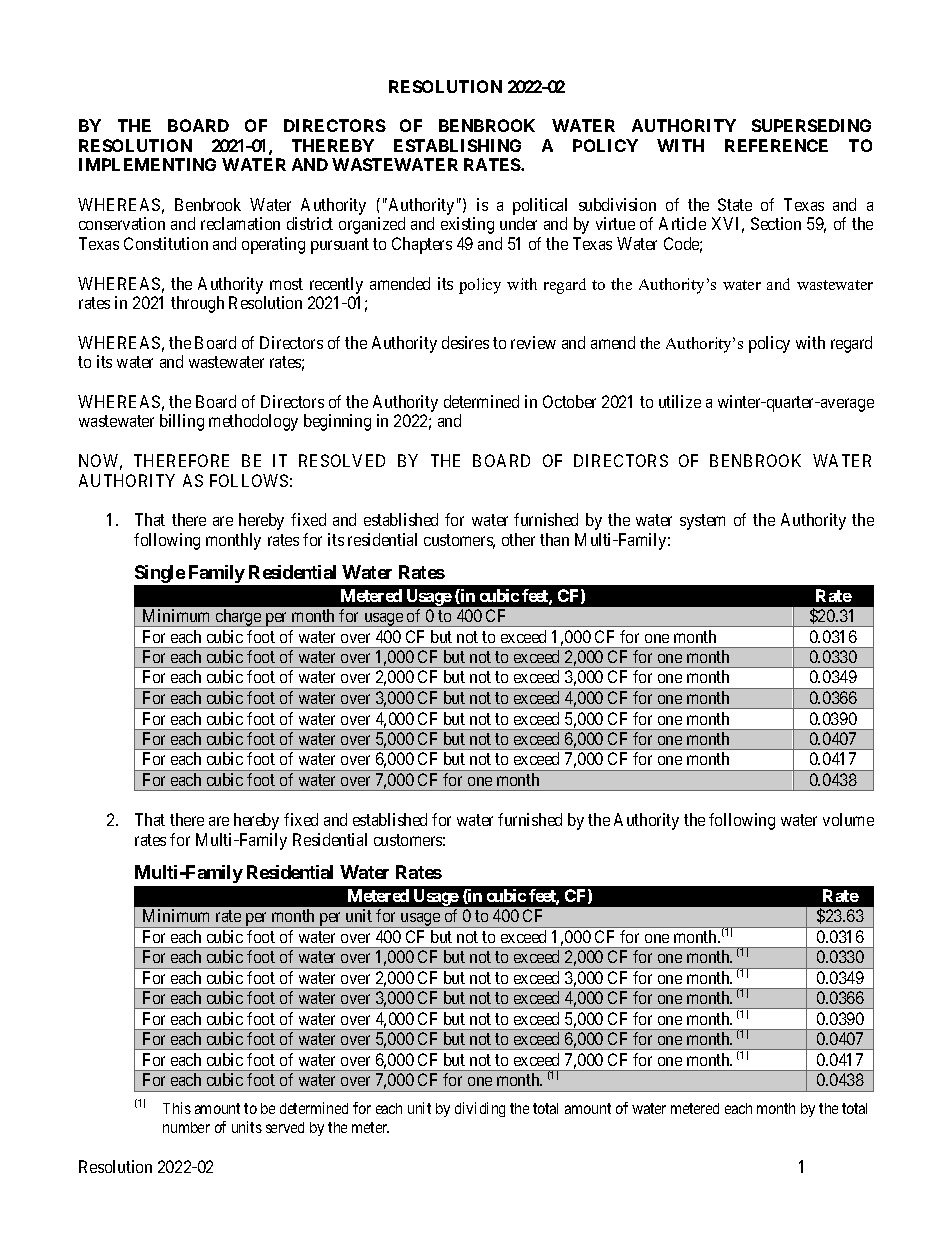  Describe the element at coordinates (285, 1127) in the image. I see `served` at that location.
